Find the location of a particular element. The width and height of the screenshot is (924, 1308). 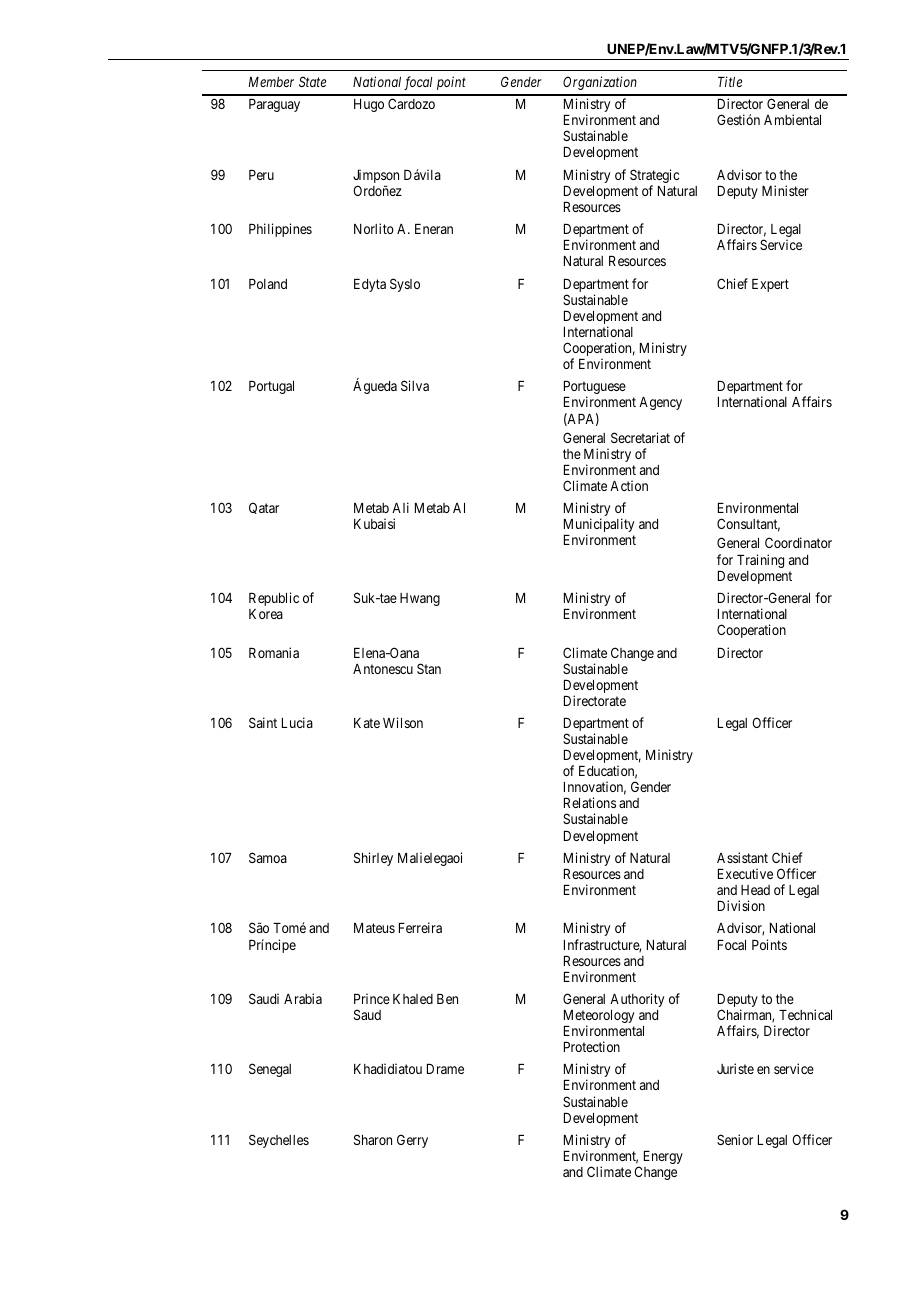

Title is located at coordinates (730, 81).
